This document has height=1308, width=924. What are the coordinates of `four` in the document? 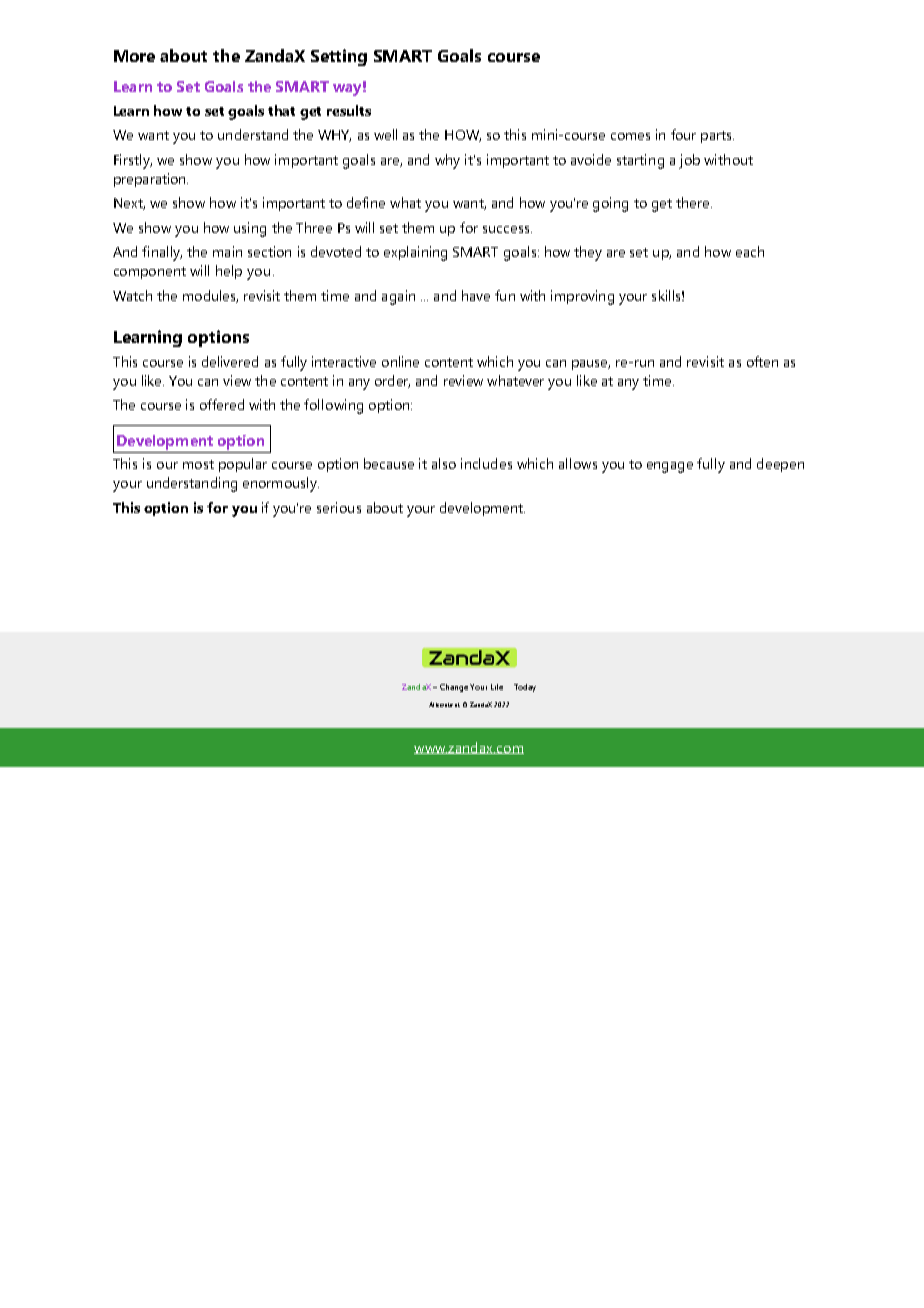 It's located at (683, 134).
